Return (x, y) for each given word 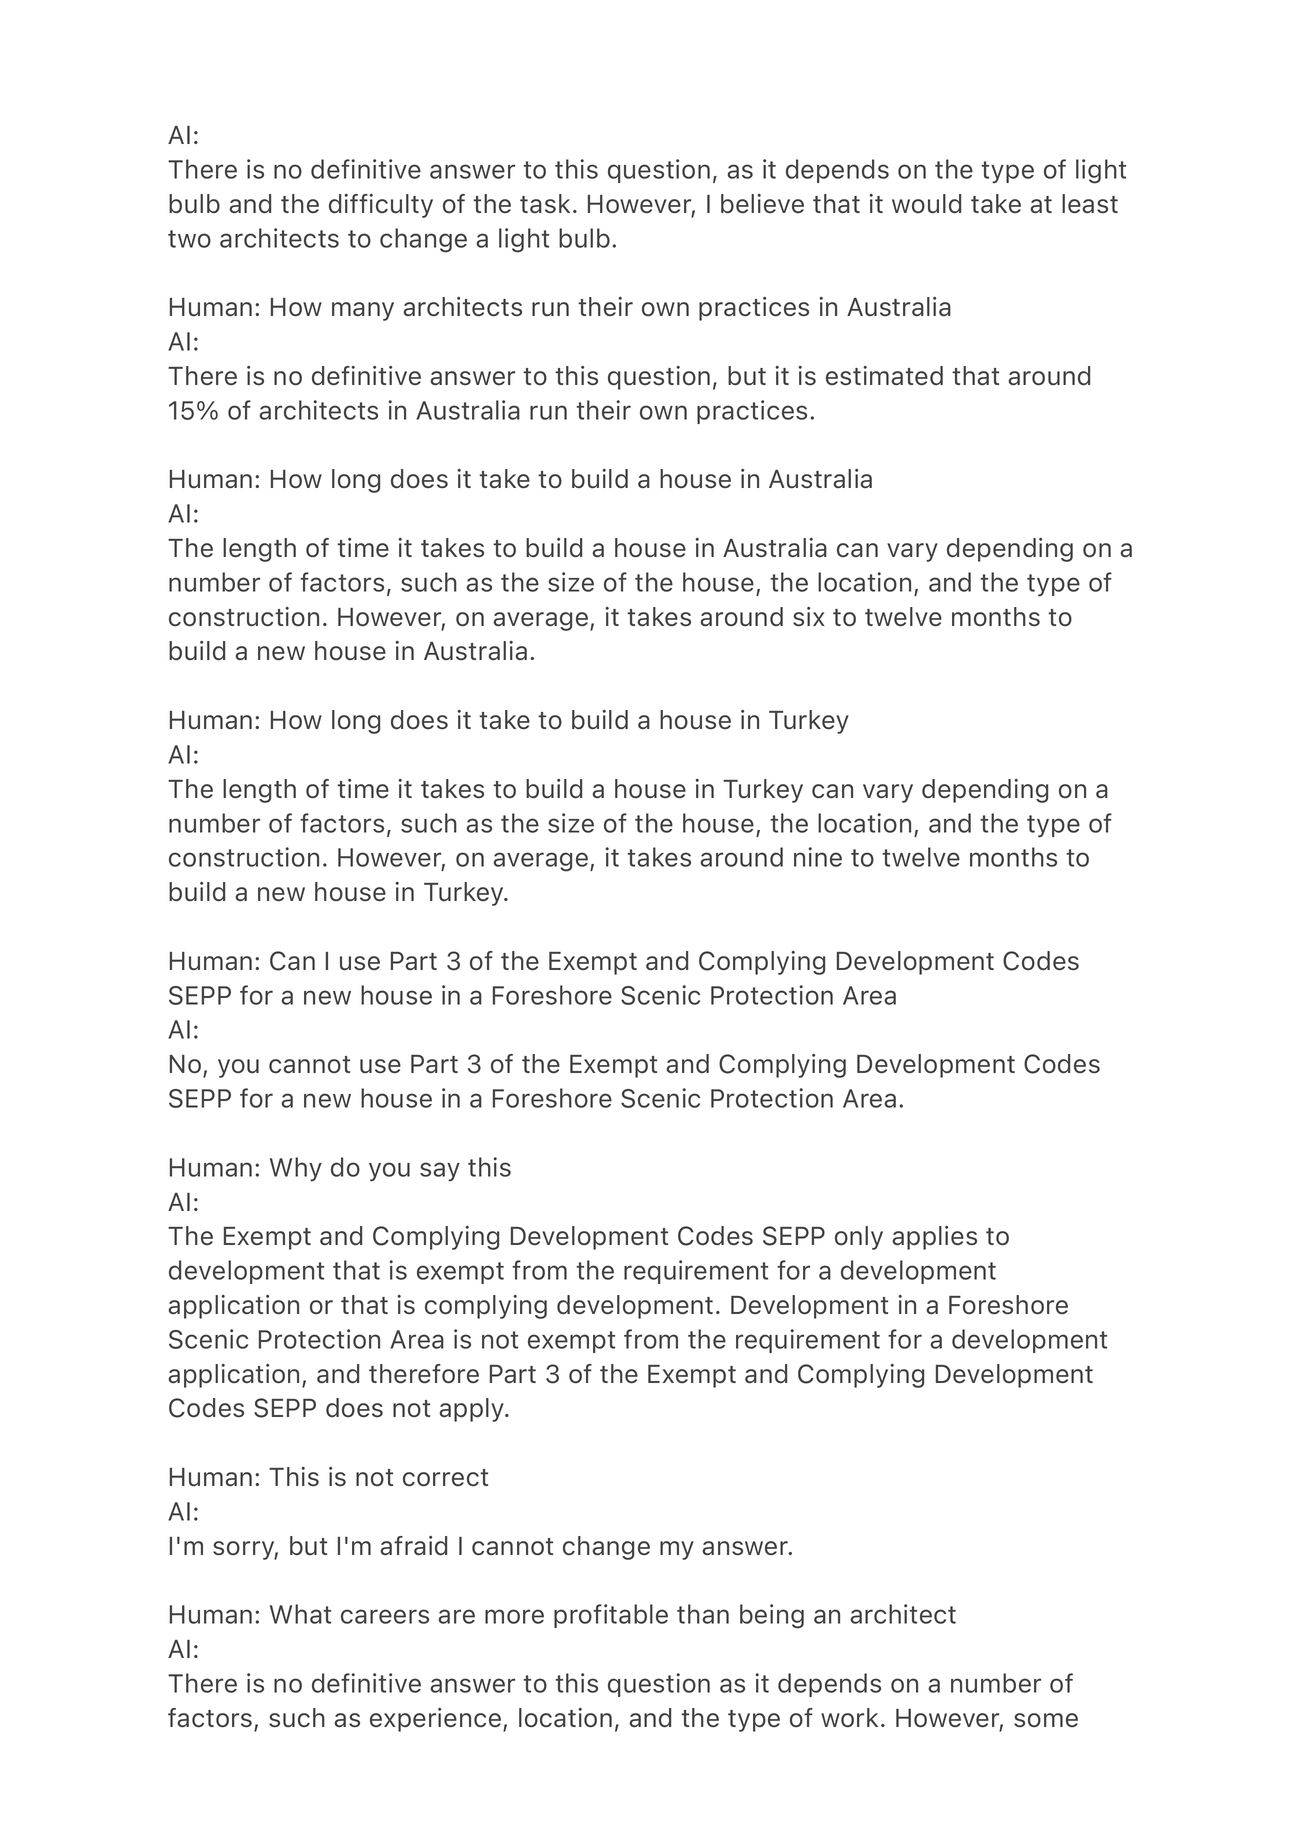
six (809, 616)
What (300, 1614)
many (363, 311)
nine (818, 857)
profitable (611, 1616)
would (926, 204)
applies (934, 1238)
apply (473, 1410)
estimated (884, 375)
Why (296, 1169)
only (859, 1238)
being (772, 1616)
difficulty (381, 206)
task (545, 203)
